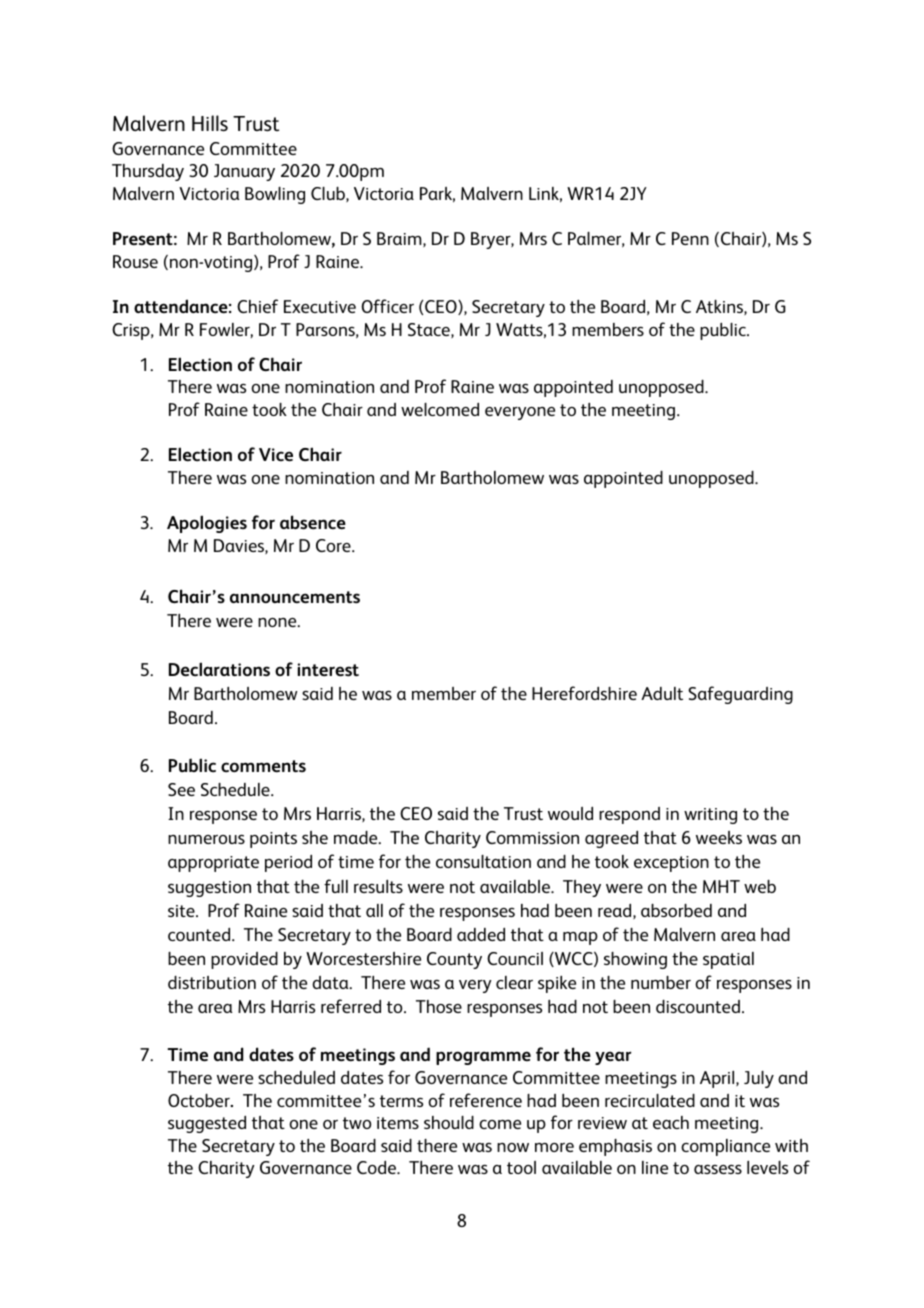  Describe the element at coordinates (244, 172) in the image. I see `January` at that location.
